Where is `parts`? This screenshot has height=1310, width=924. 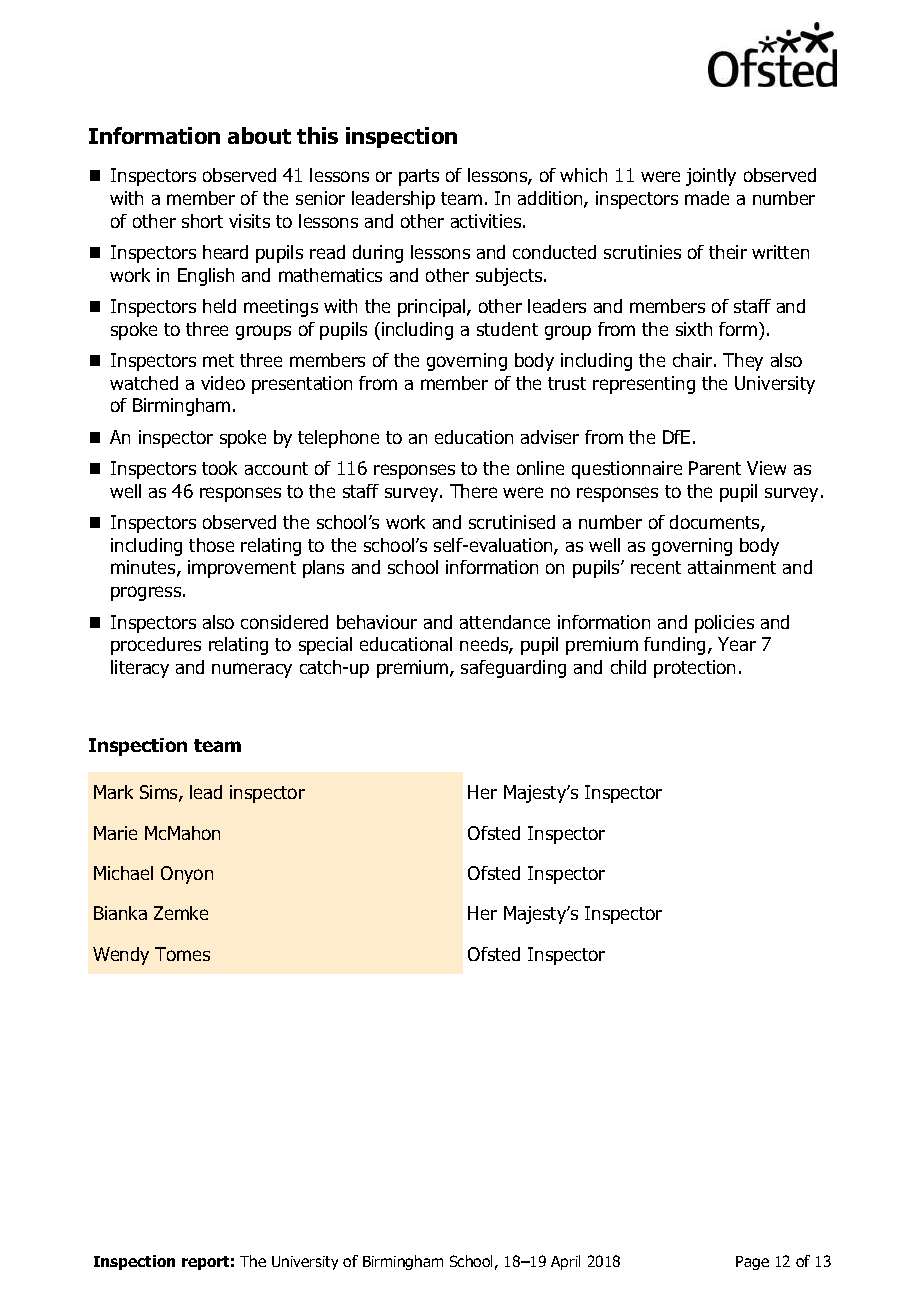
parts is located at coordinates (419, 177).
